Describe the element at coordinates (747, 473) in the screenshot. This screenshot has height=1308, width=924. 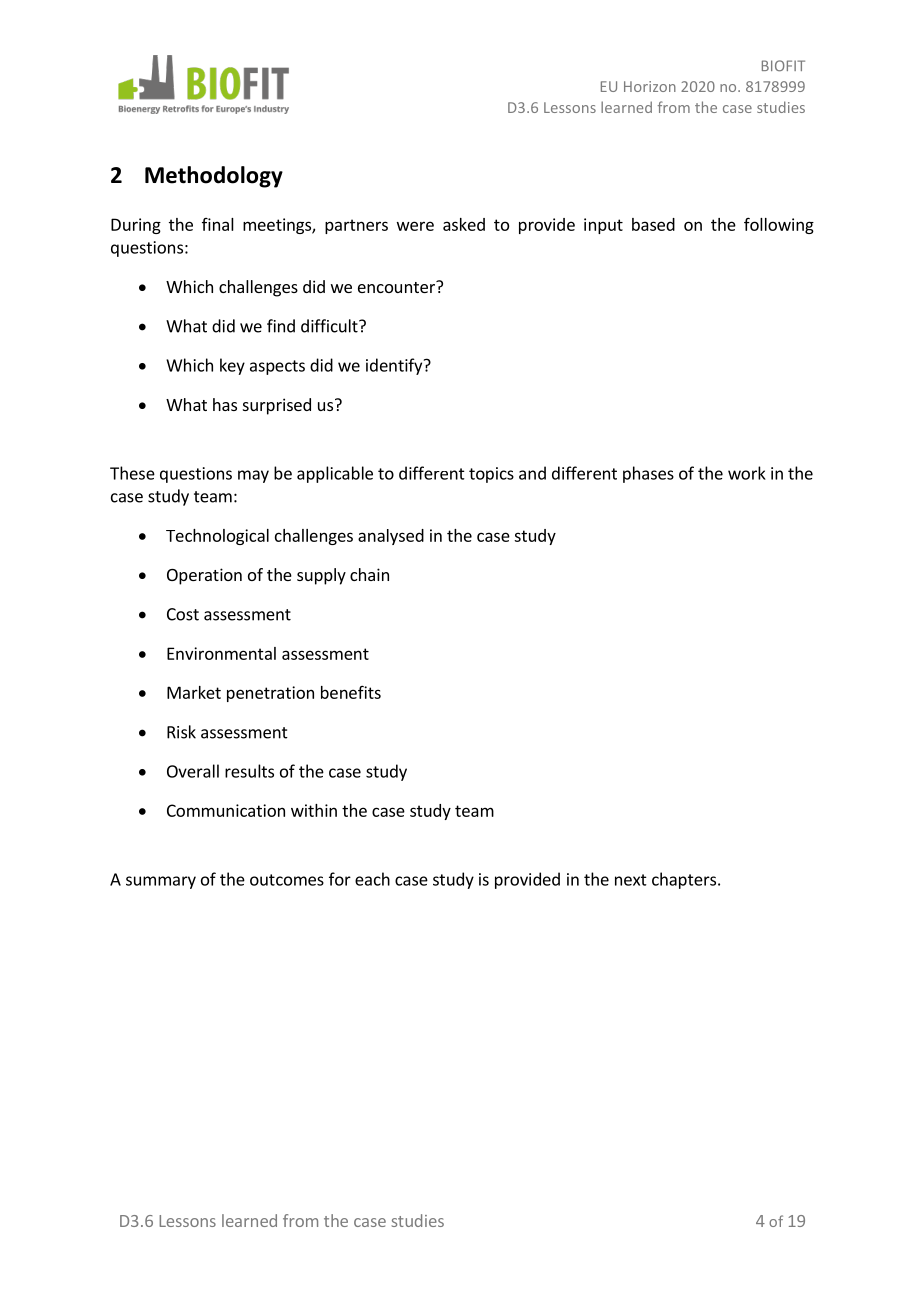
I see `work` at that location.
